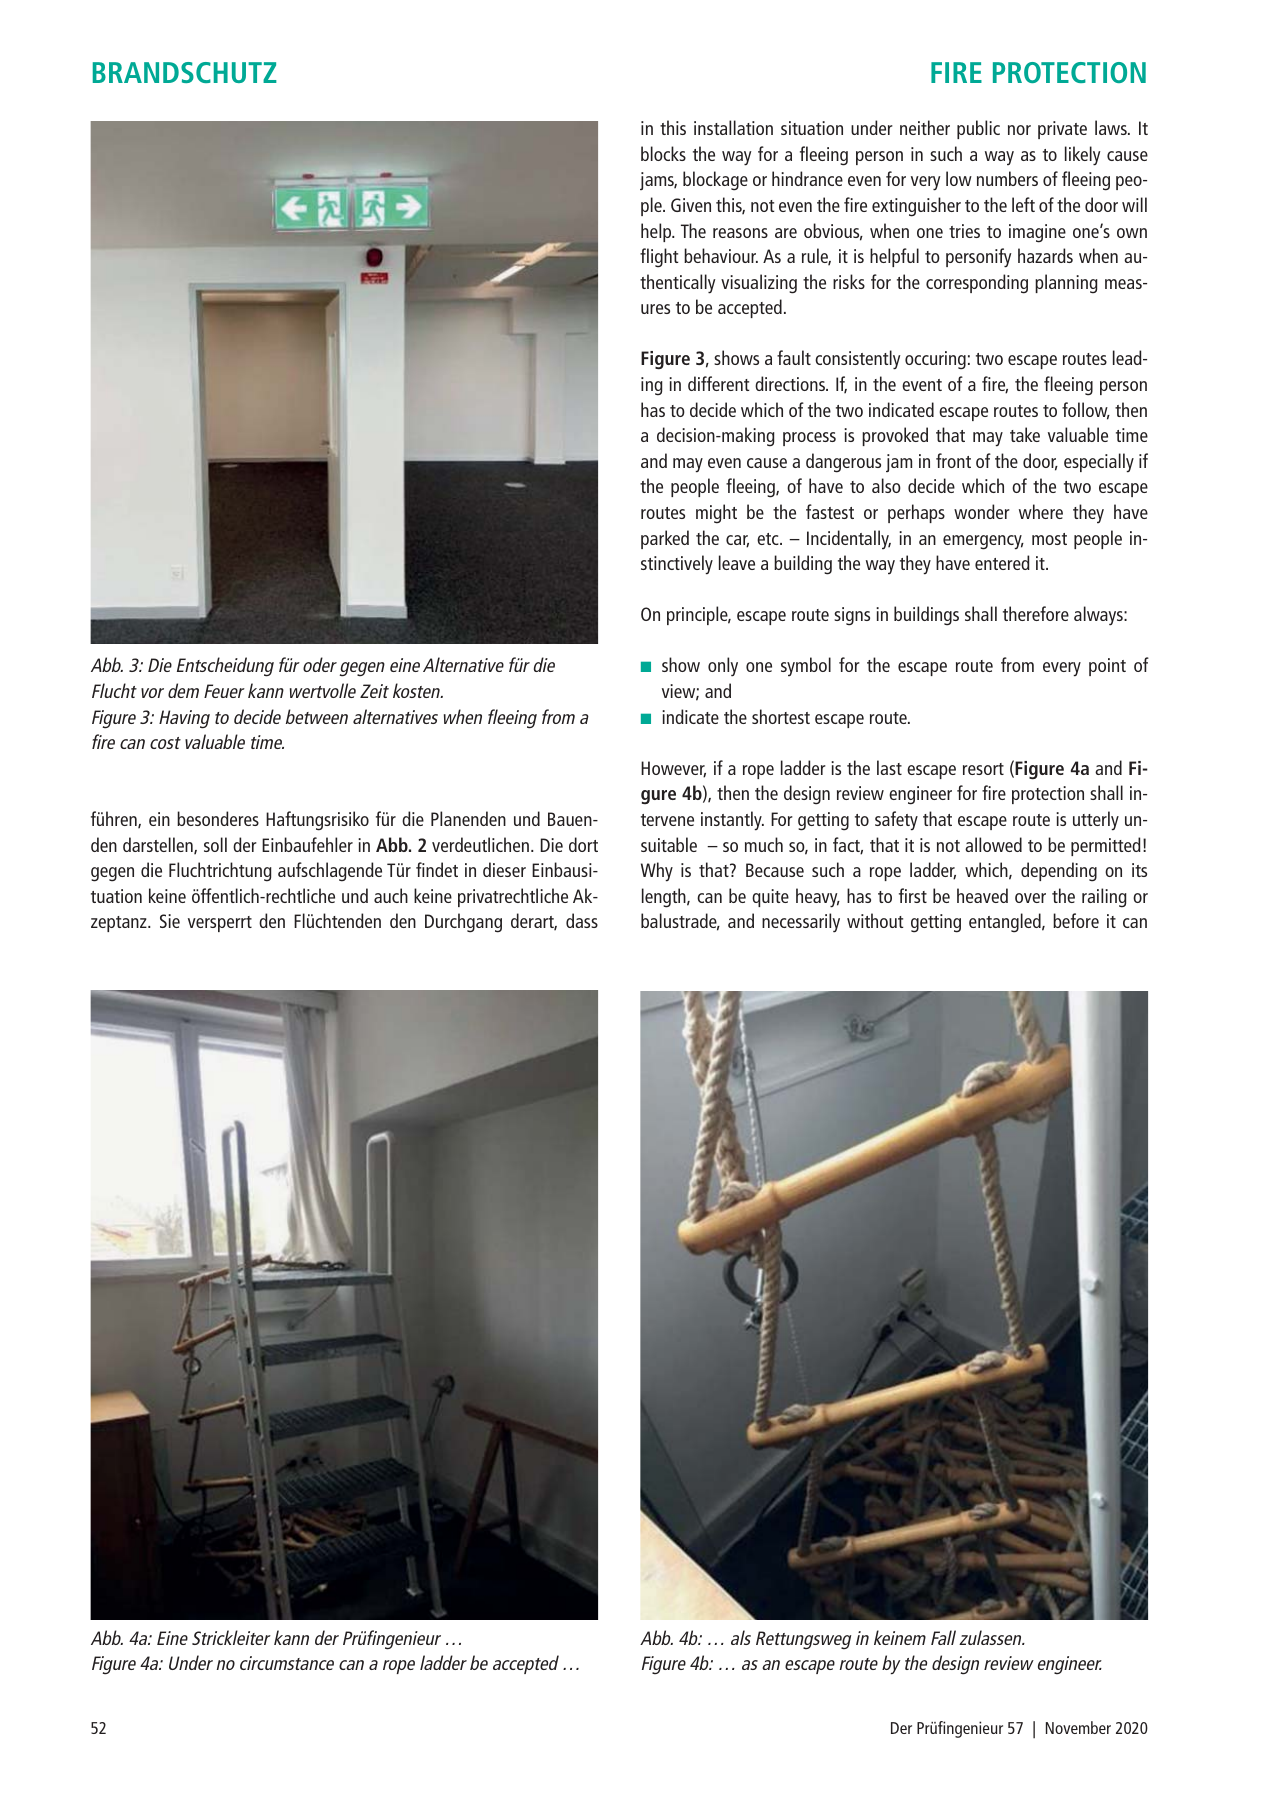 Image resolution: width=1269 pixels, height=1796 pixels. Describe the element at coordinates (1082, 156) in the document. I see `likely` at that location.
